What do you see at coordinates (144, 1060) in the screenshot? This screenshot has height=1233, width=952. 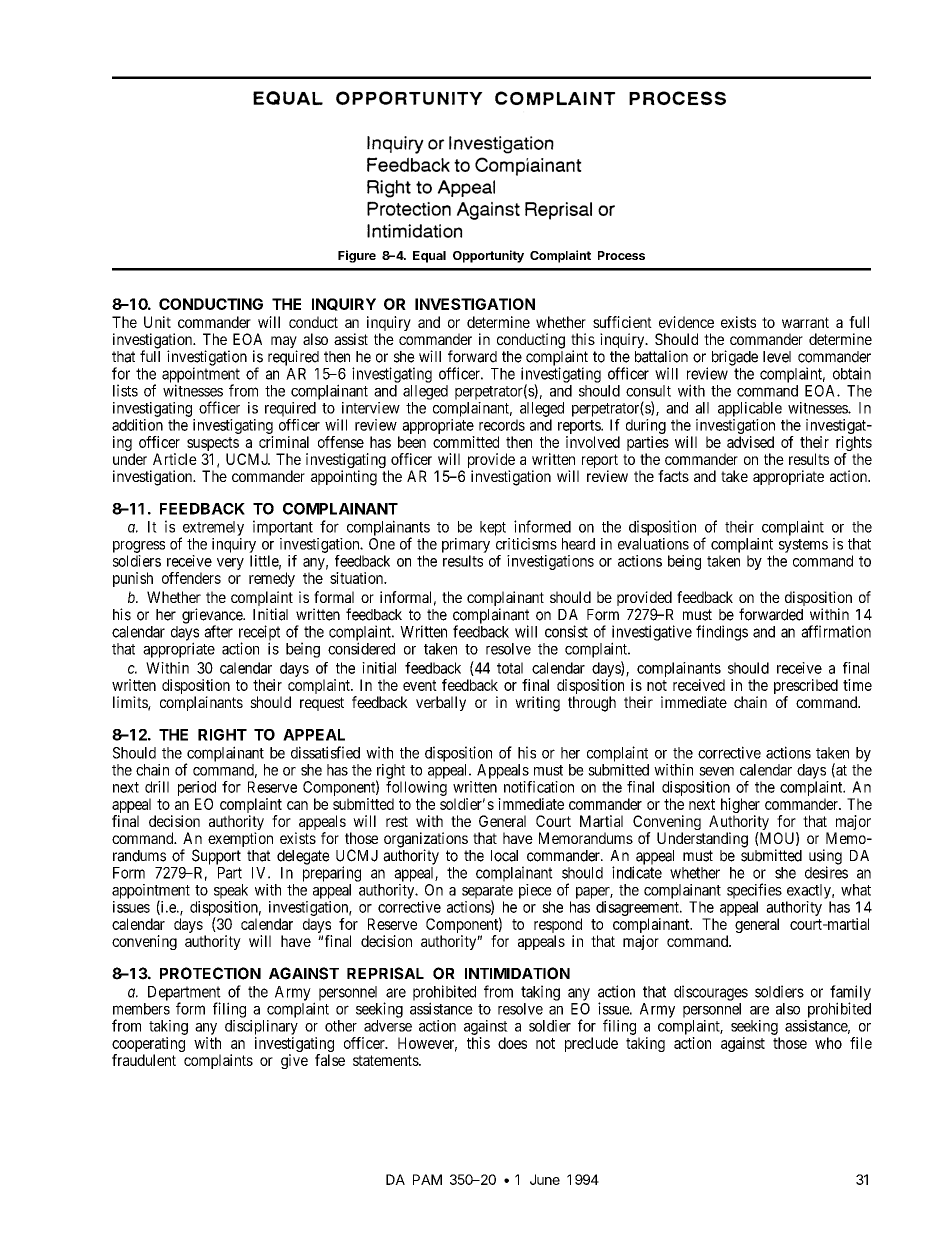 I see `fraudulent` at bounding box center [144, 1060].
